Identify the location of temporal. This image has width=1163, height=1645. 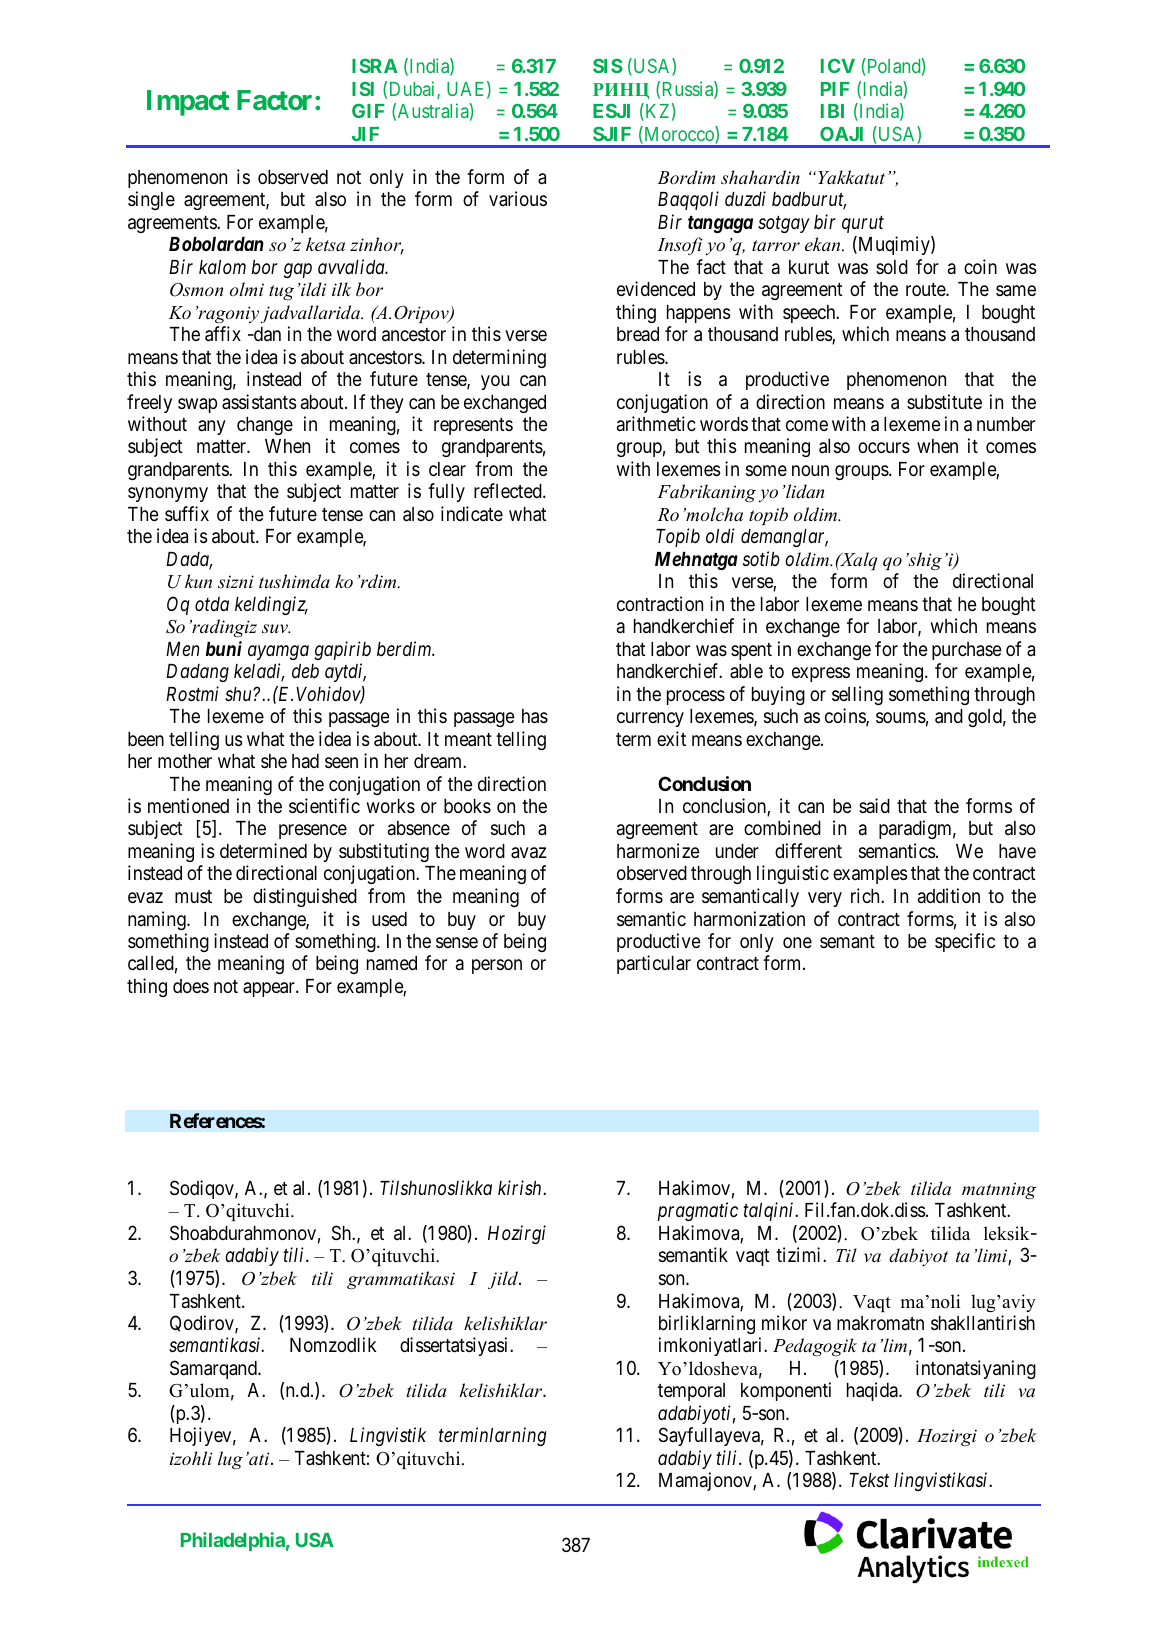
(691, 1392).
